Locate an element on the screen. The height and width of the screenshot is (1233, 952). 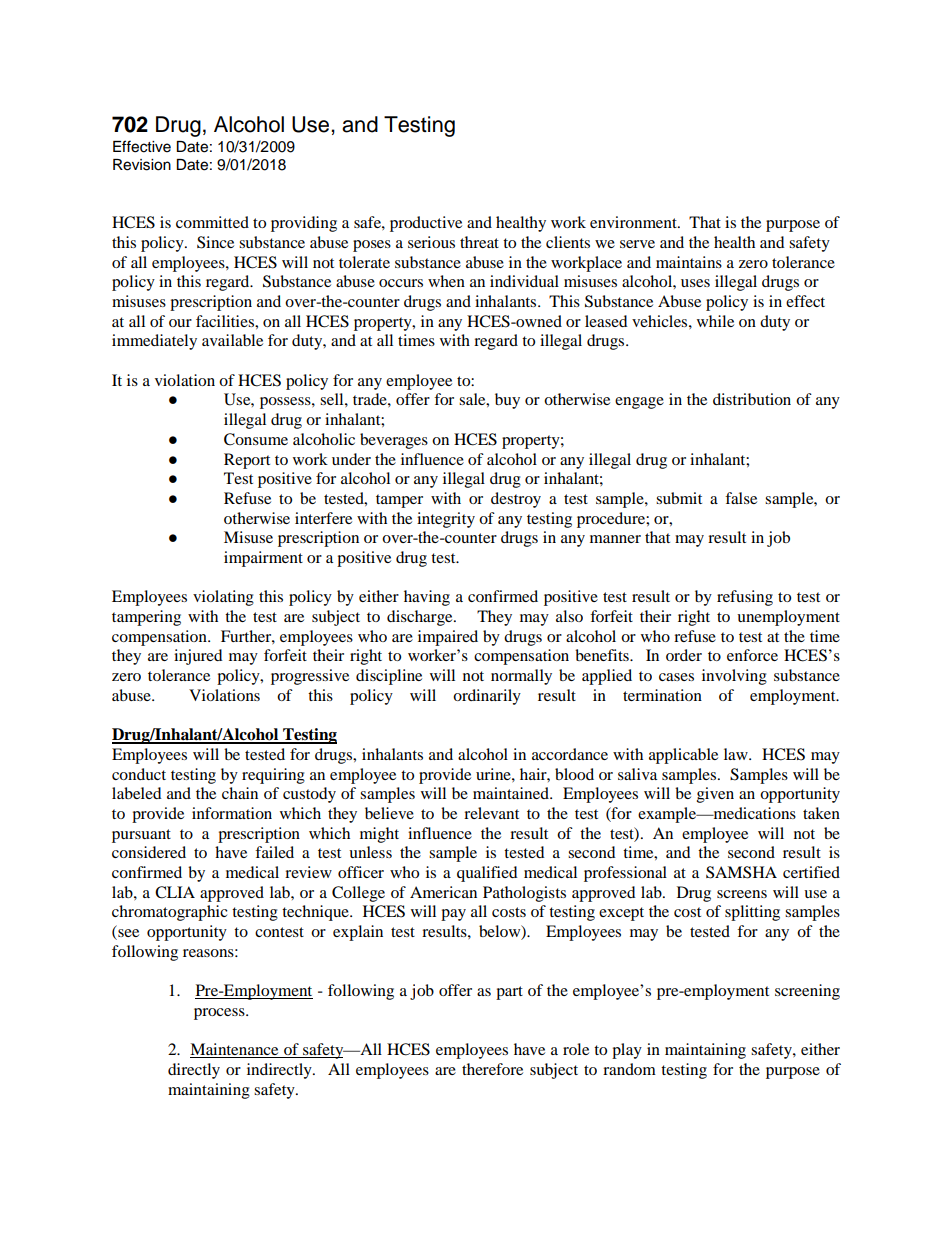
screens is located at coordinates (742, 894).
